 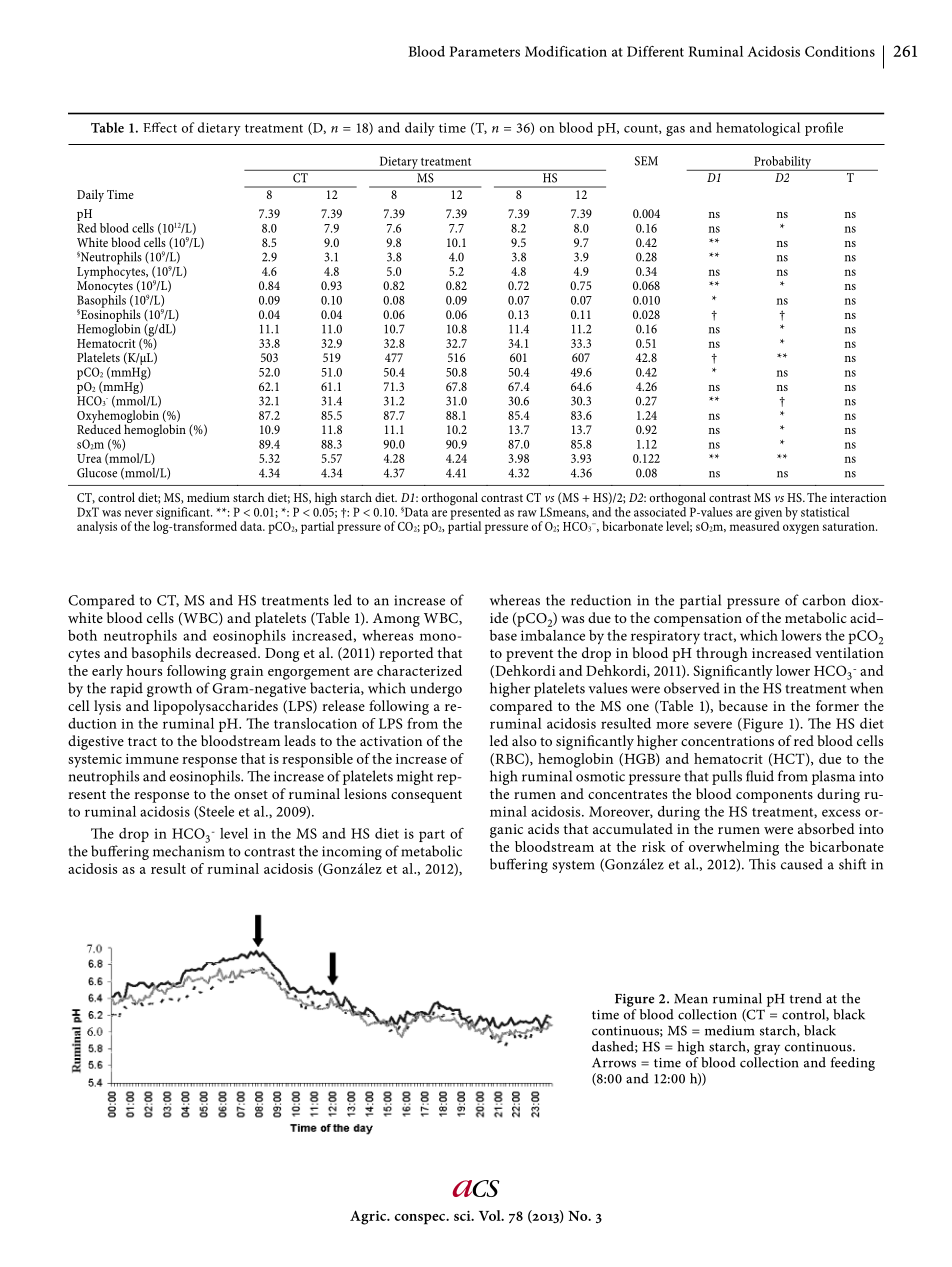 What do you see at coordinates (352, 853) in the page?
I see `incoming` at bounding box center [352, 853].
